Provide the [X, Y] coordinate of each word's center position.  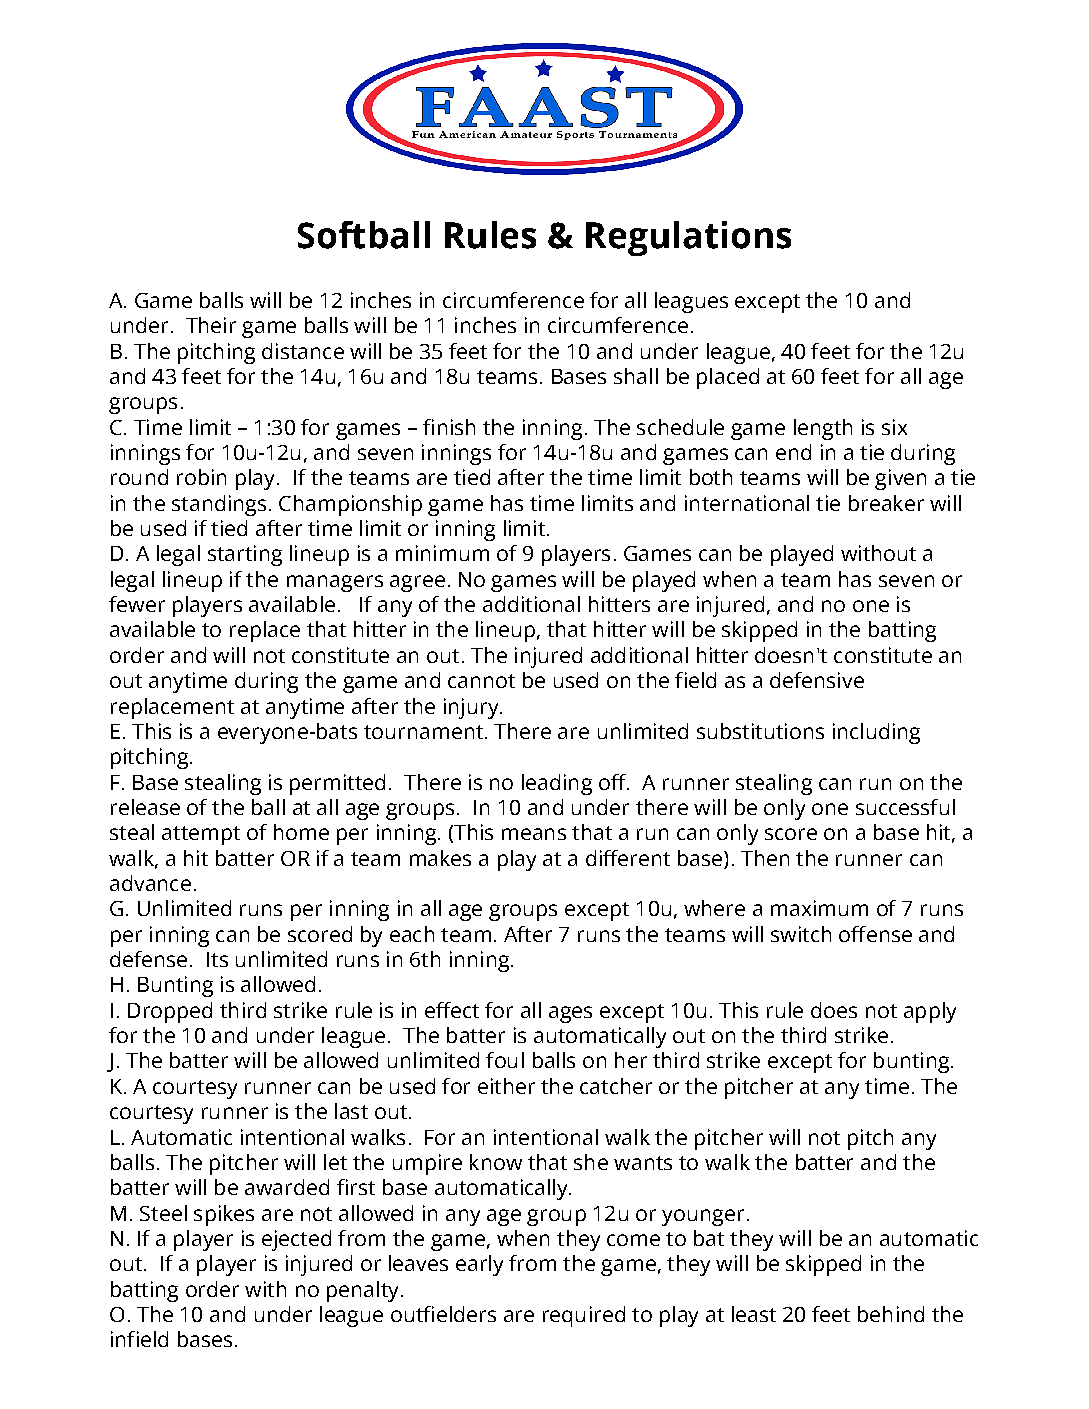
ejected [296, 1240]
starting [245, 555]
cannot [481, 681]
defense [148, 959]
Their [211, 325]
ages [570, 1014]
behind [891, 1314]
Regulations [688, 238]
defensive [817, 680]
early [479, 1265]
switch [801, 934]
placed [728, 378]
